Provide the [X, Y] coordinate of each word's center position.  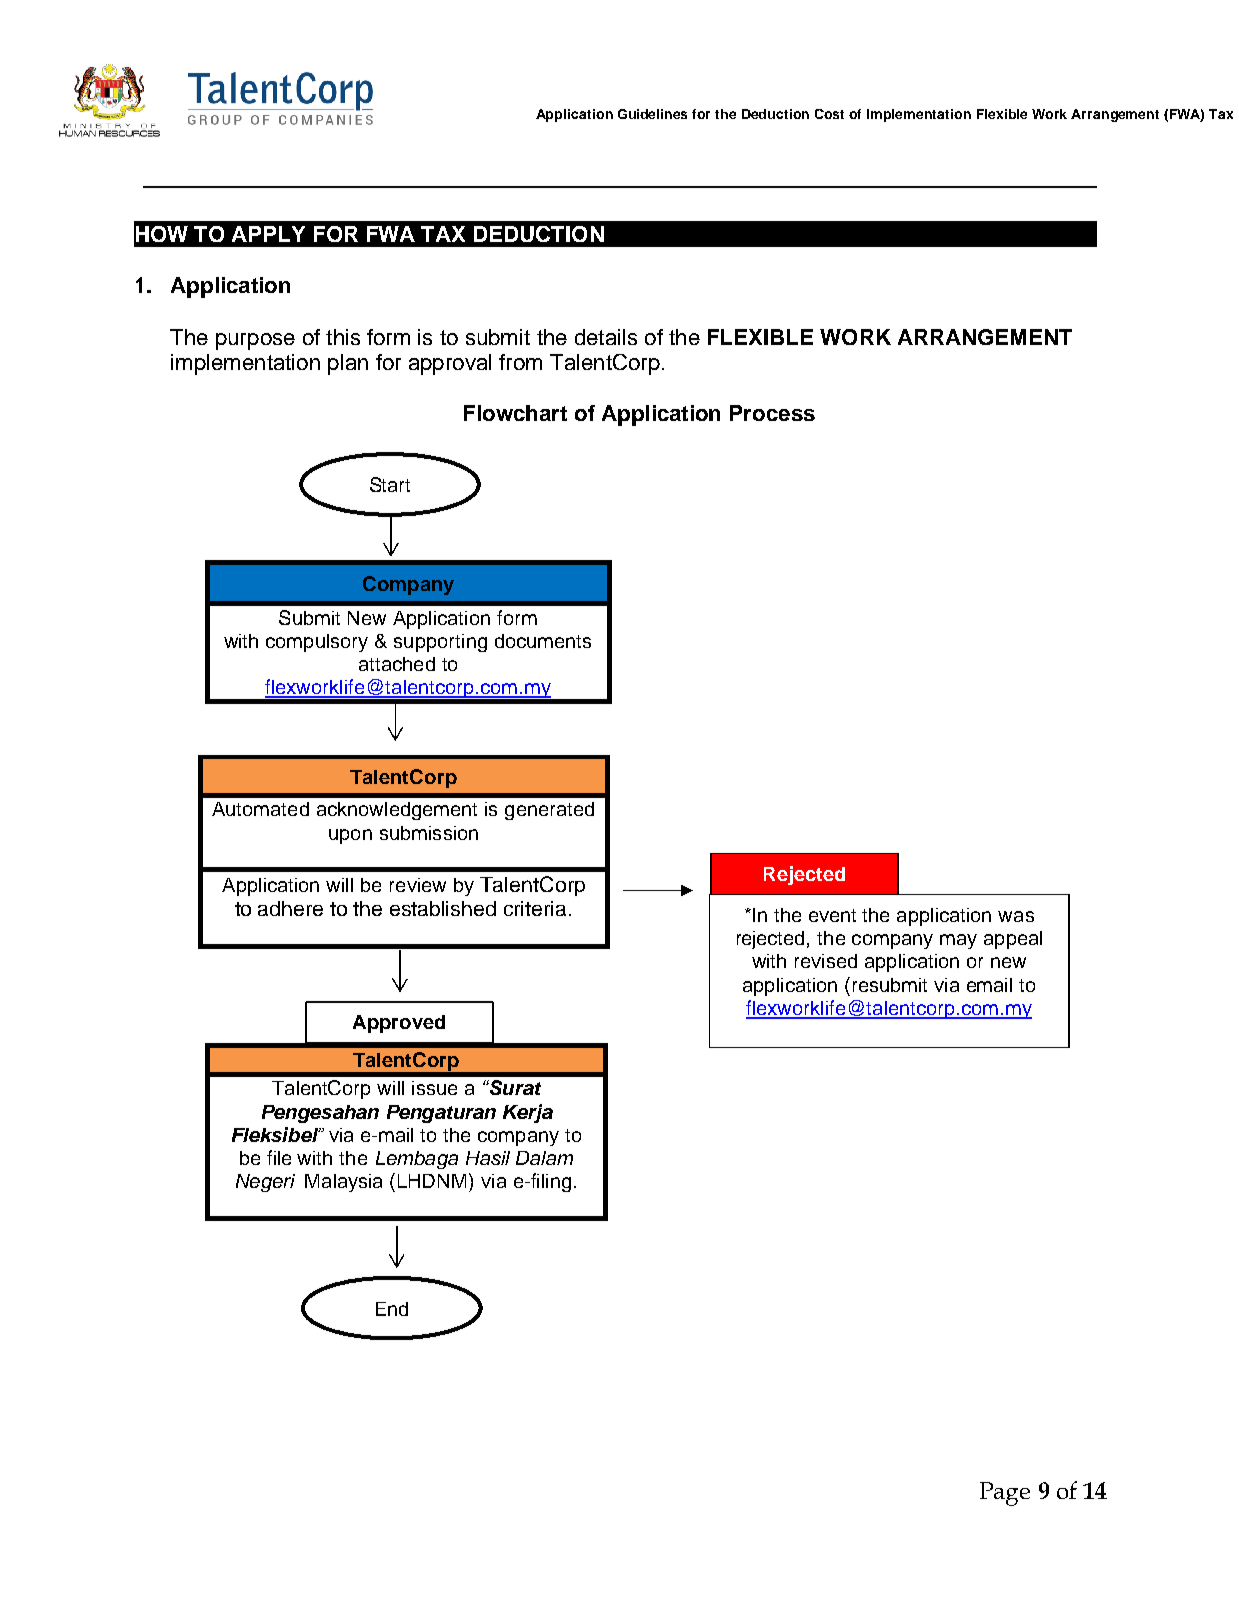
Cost [829, 114]
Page [1005, 1494]
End [392, 1309]
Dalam [544, 1158]
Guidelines [652, 114]
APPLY [268, 234]
